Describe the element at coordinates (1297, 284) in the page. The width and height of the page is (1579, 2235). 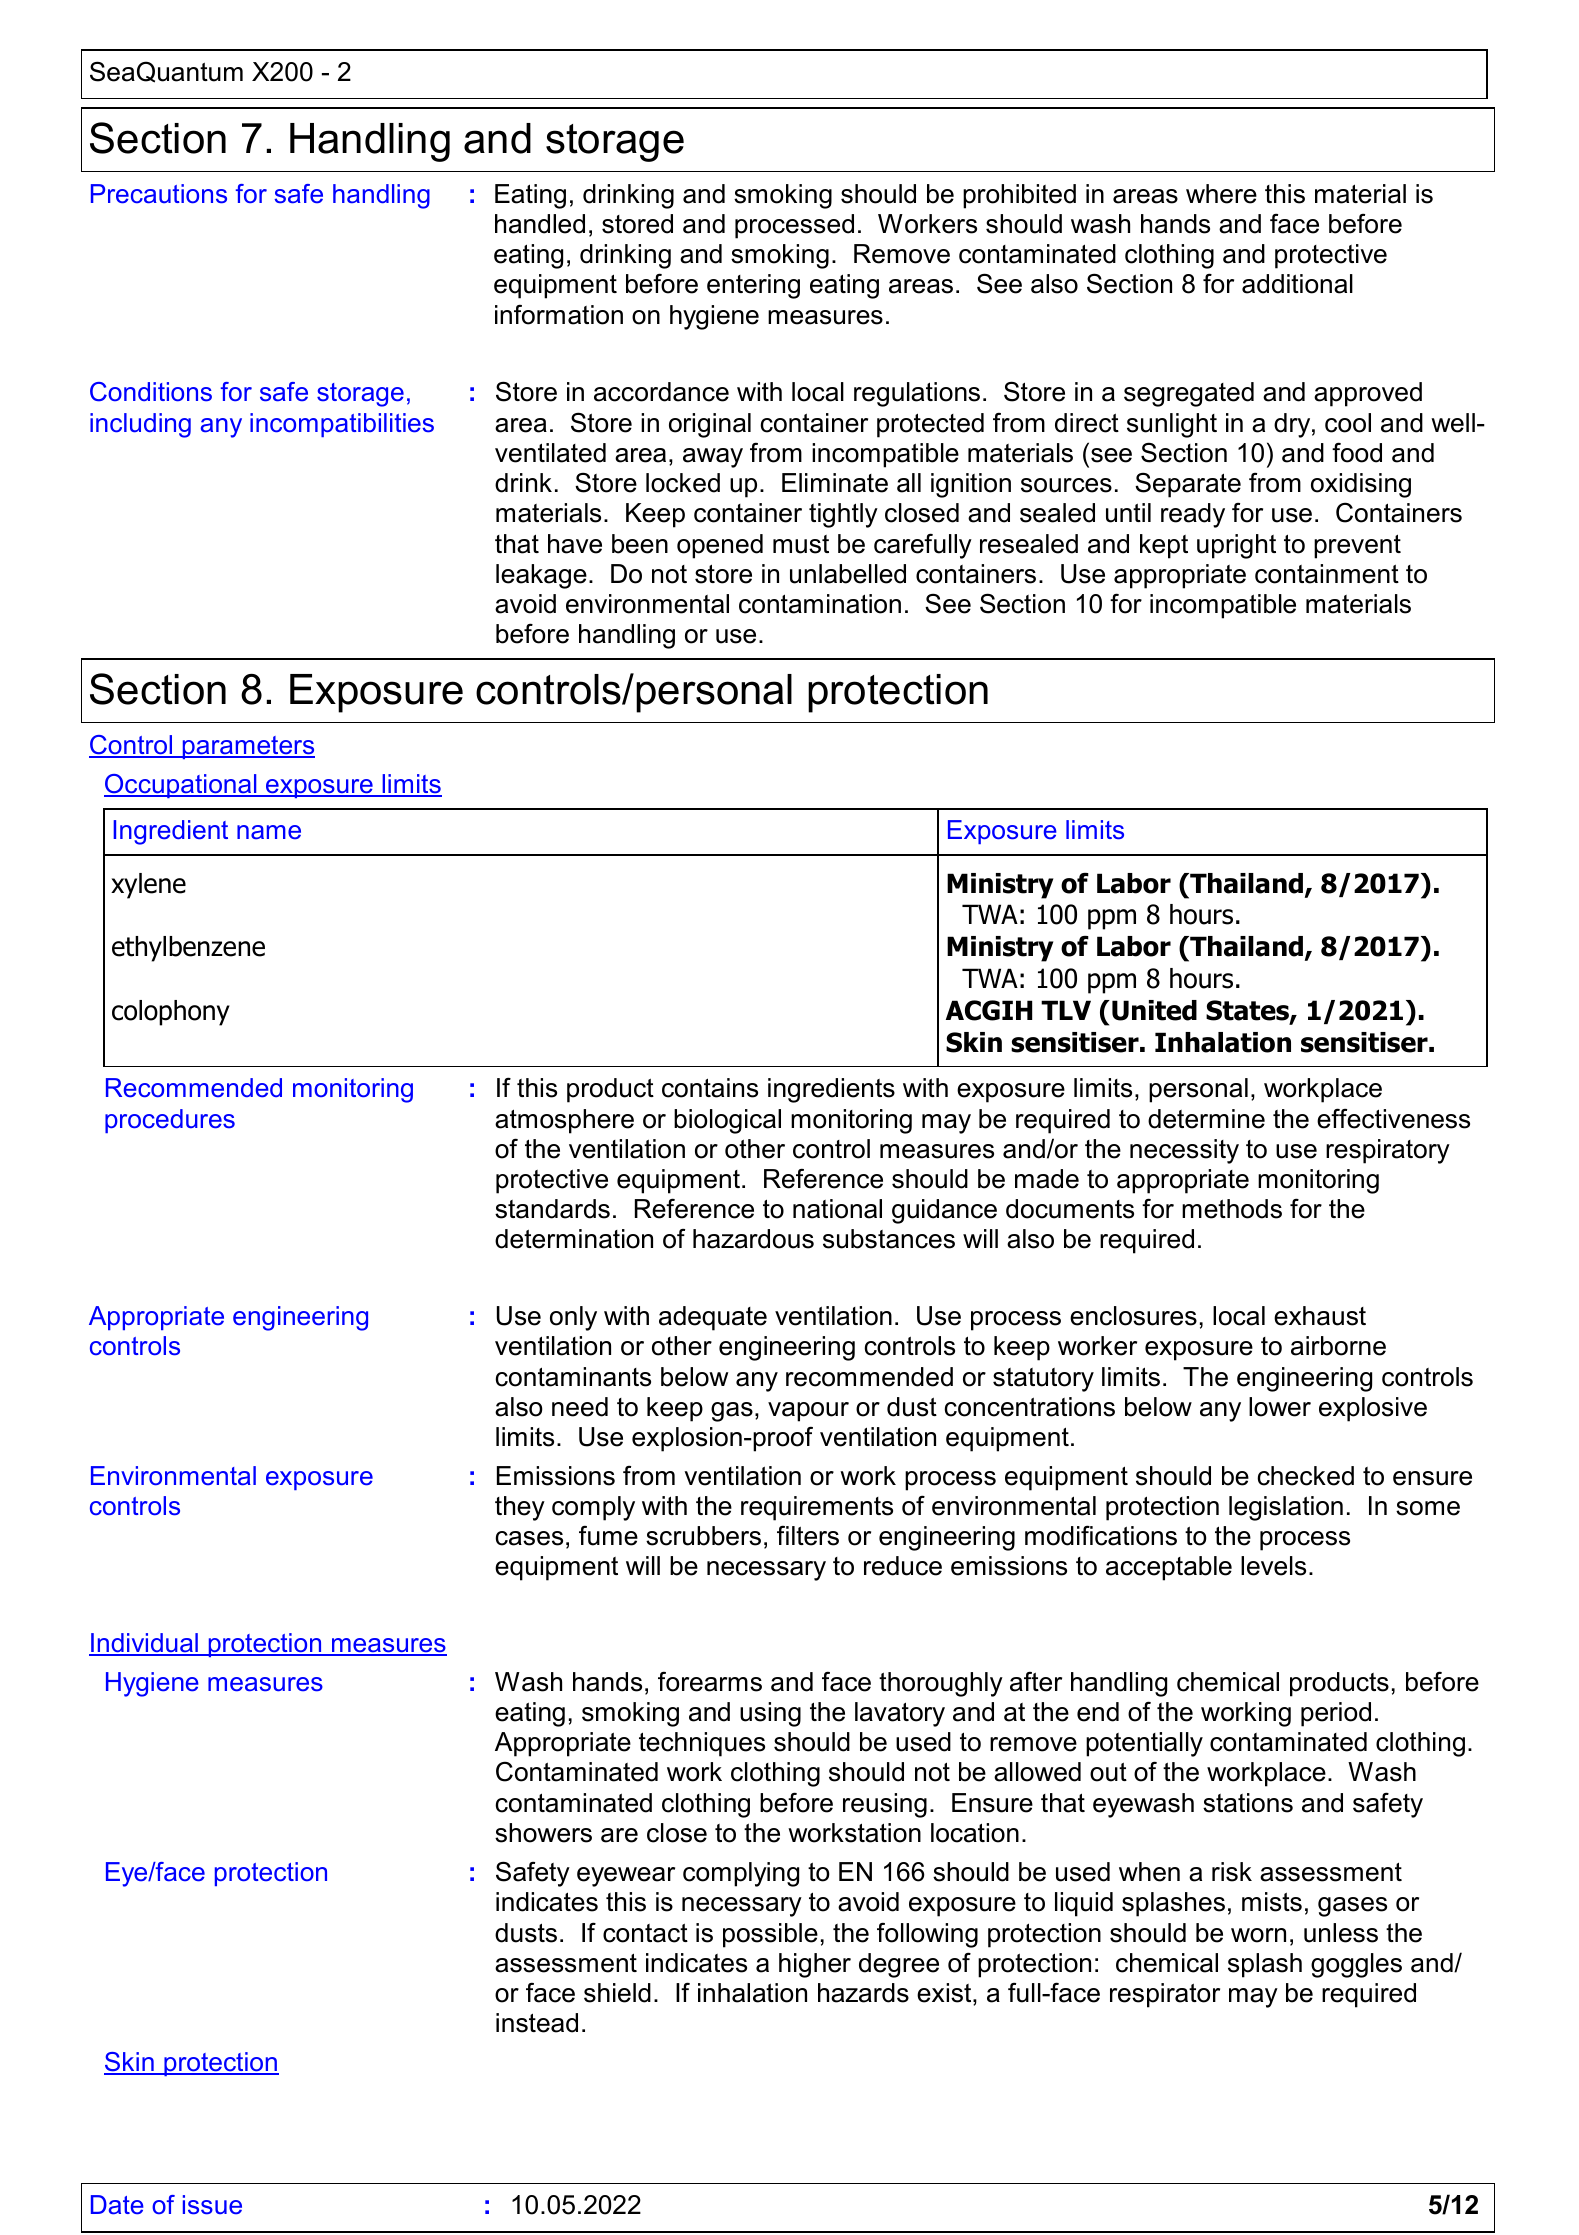
I see `additional` at that location.
